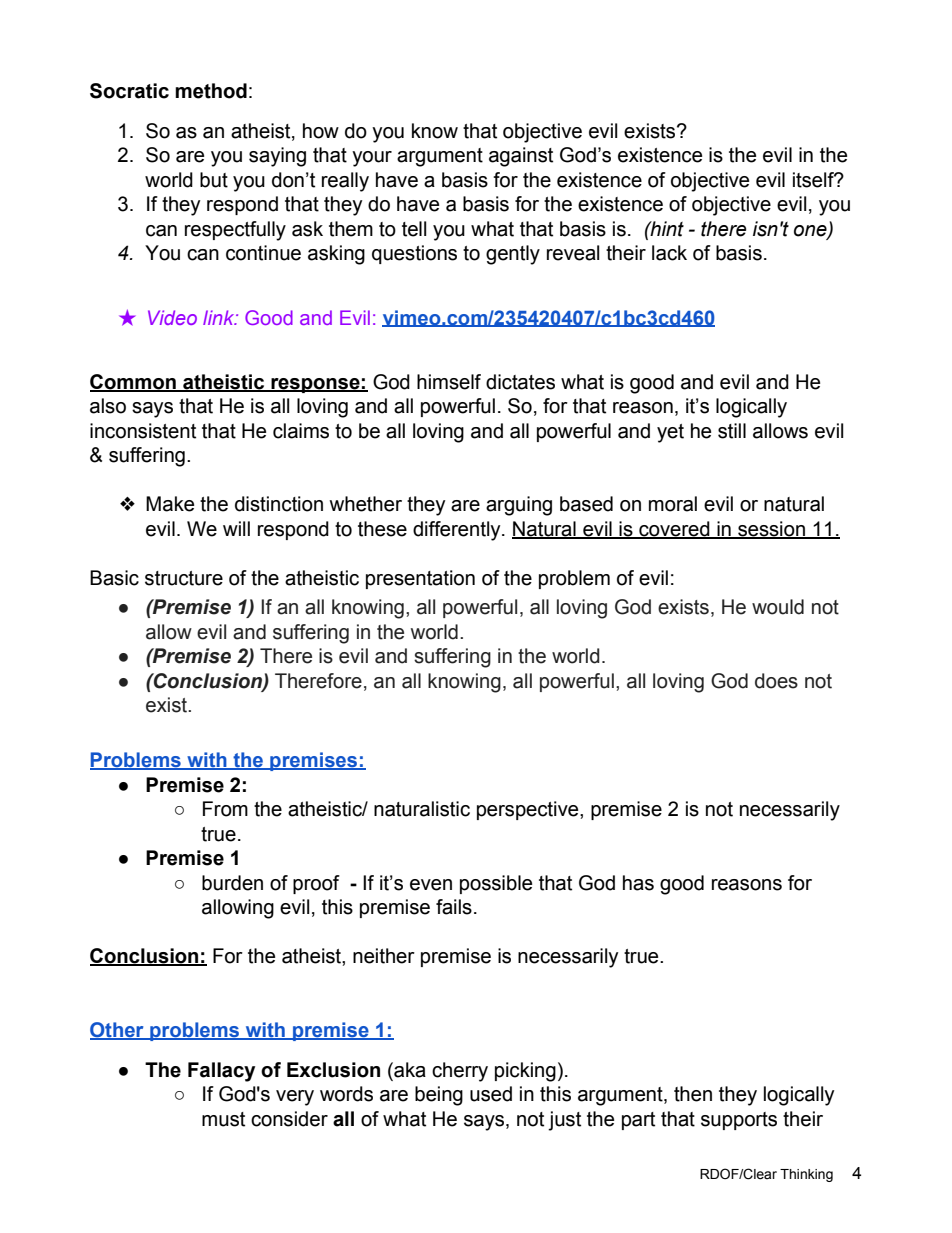 Image resolution: width=952 pixels, height=1233 pixels. Describe the element at coordinates (521, 157) in the image. I see `against` at that location.
